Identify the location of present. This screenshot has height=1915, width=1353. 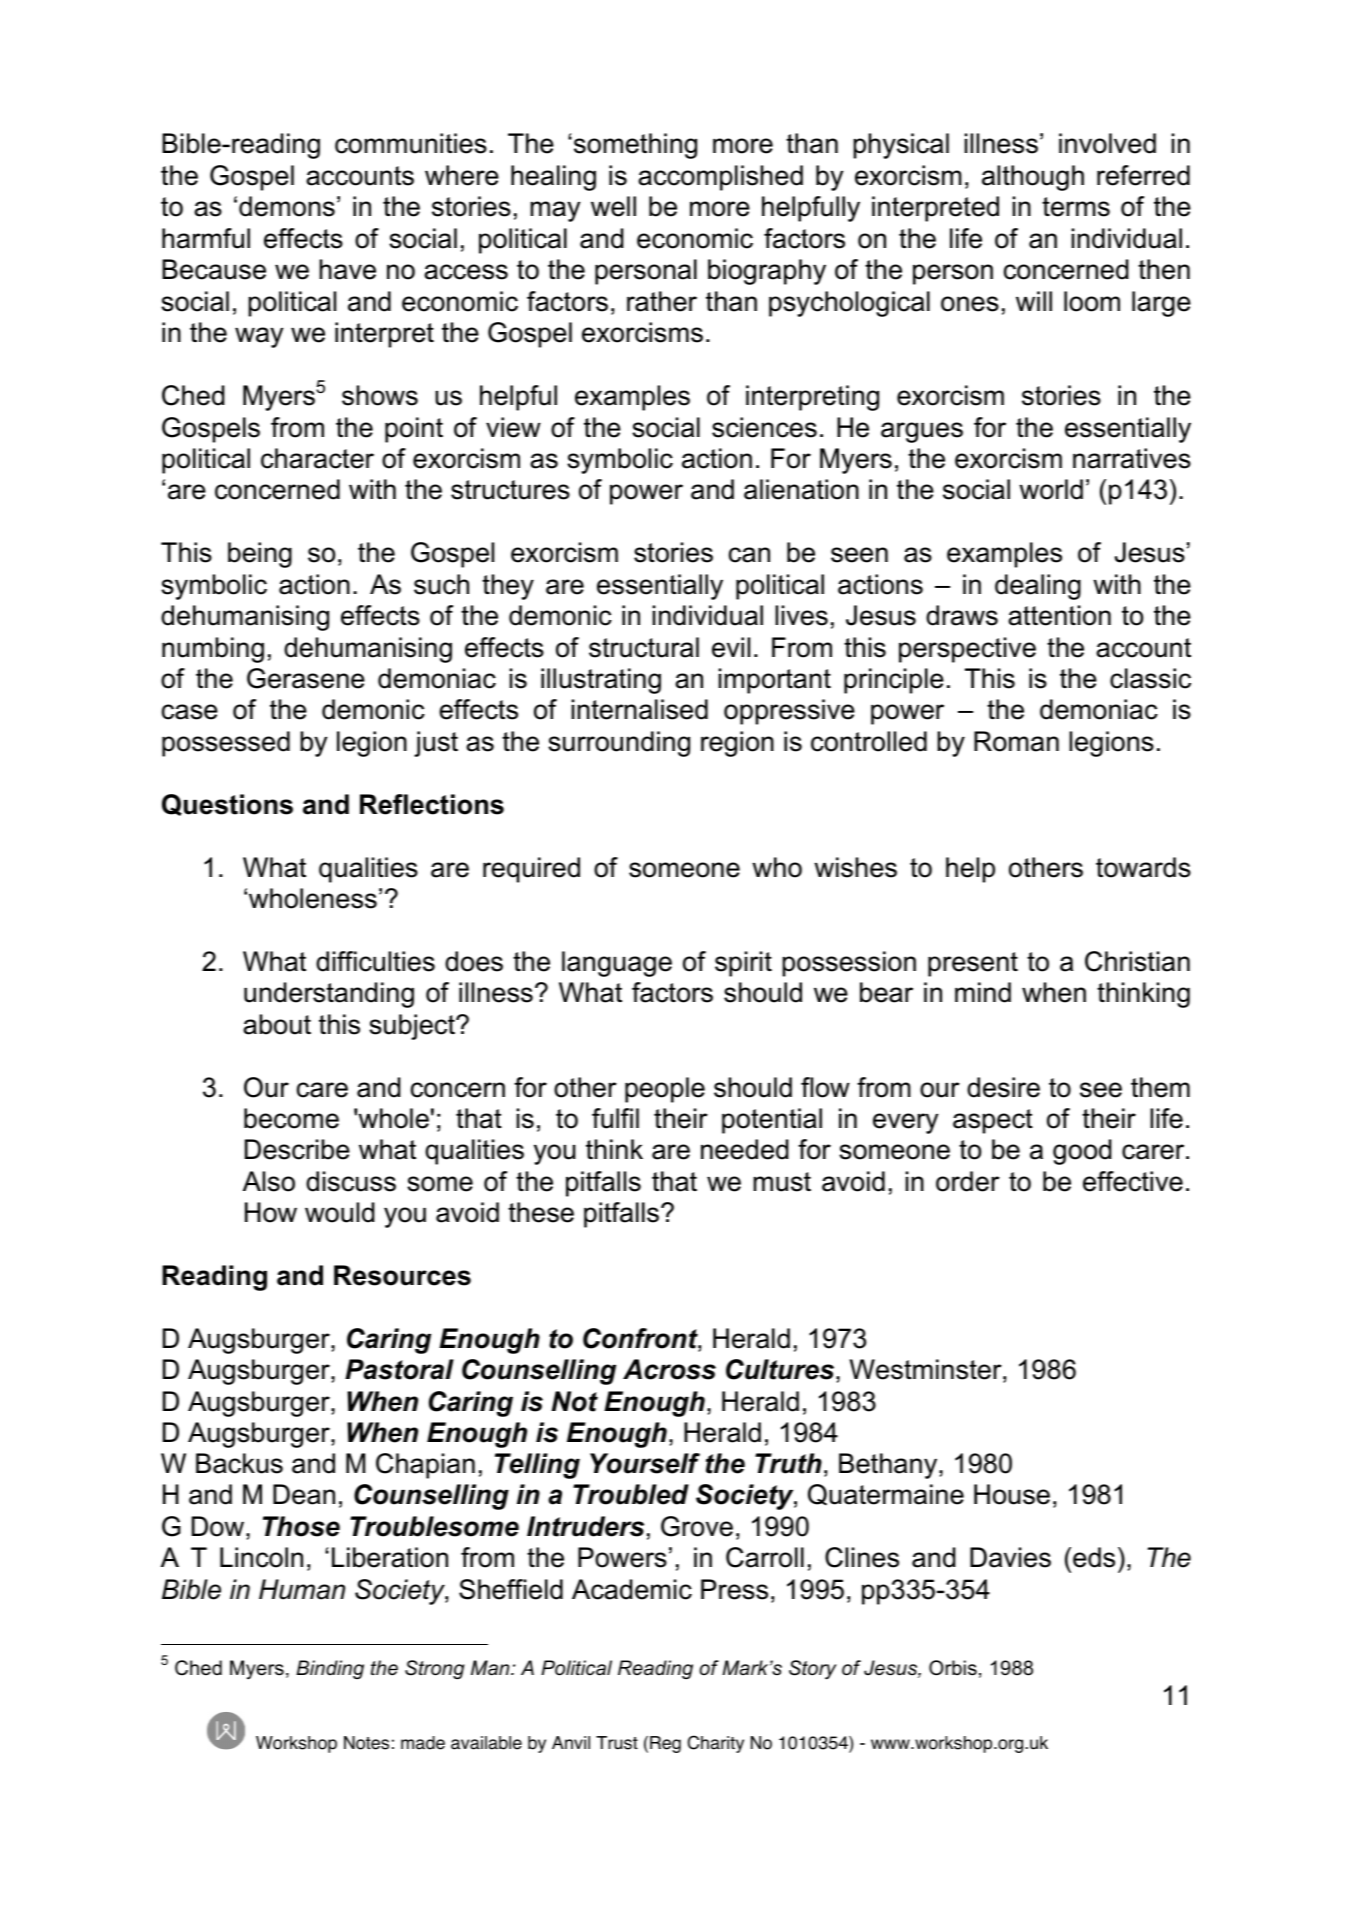
(973, 964).
